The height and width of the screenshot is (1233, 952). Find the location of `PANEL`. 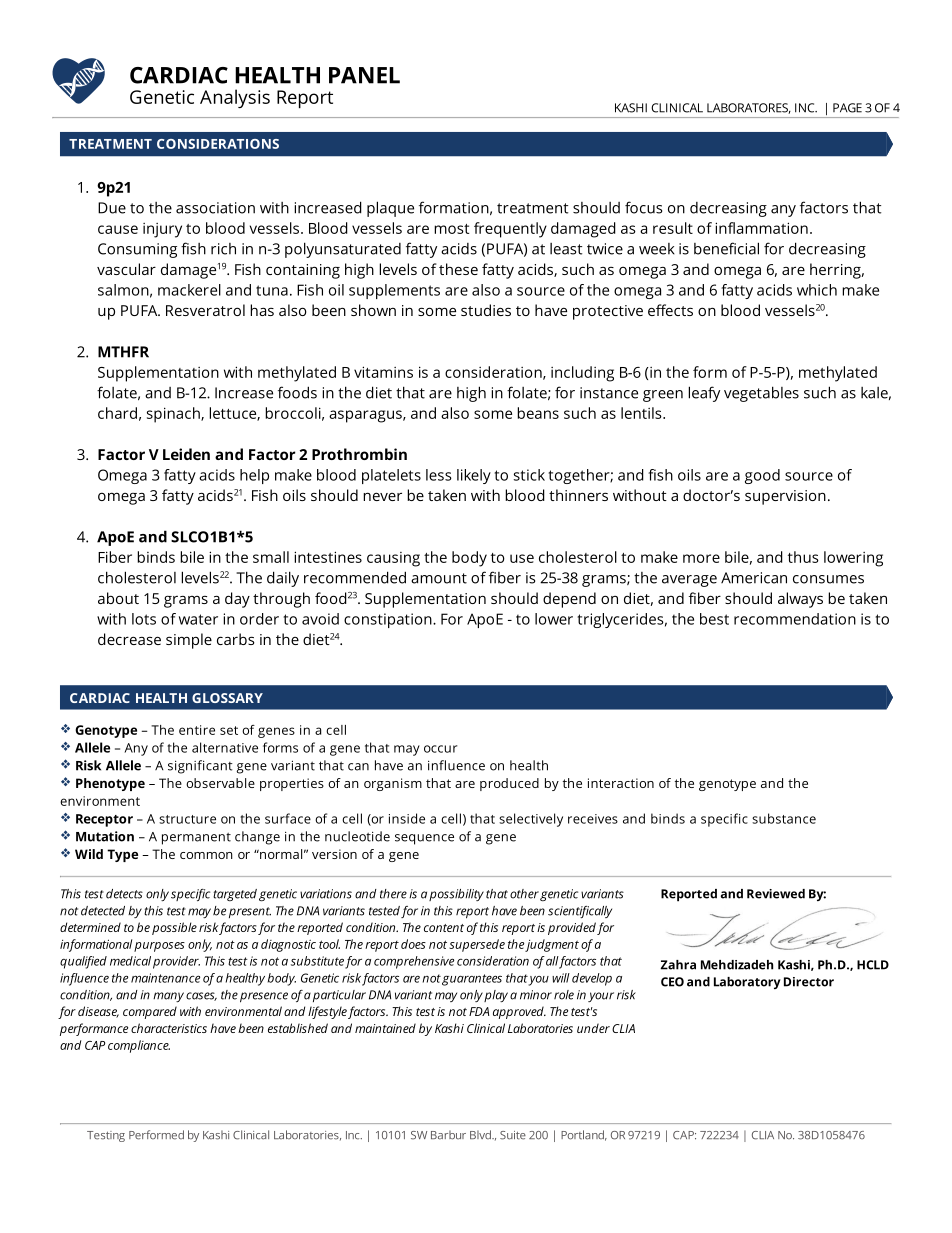

PANEL is located at coordinates (364, 75).
